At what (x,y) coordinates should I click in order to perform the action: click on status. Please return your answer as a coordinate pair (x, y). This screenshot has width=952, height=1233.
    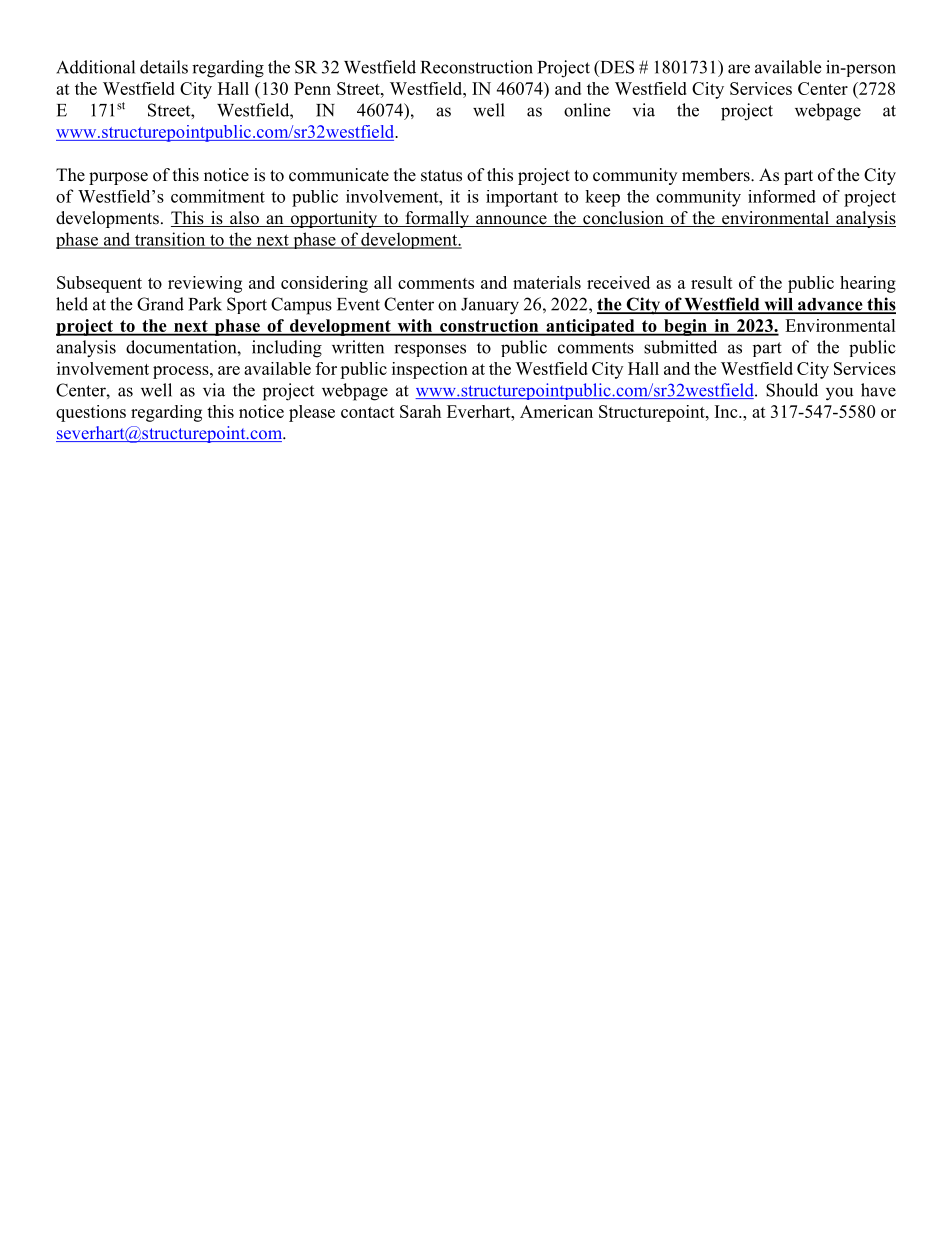
    Looking at the image, I should click on (441, 176).
